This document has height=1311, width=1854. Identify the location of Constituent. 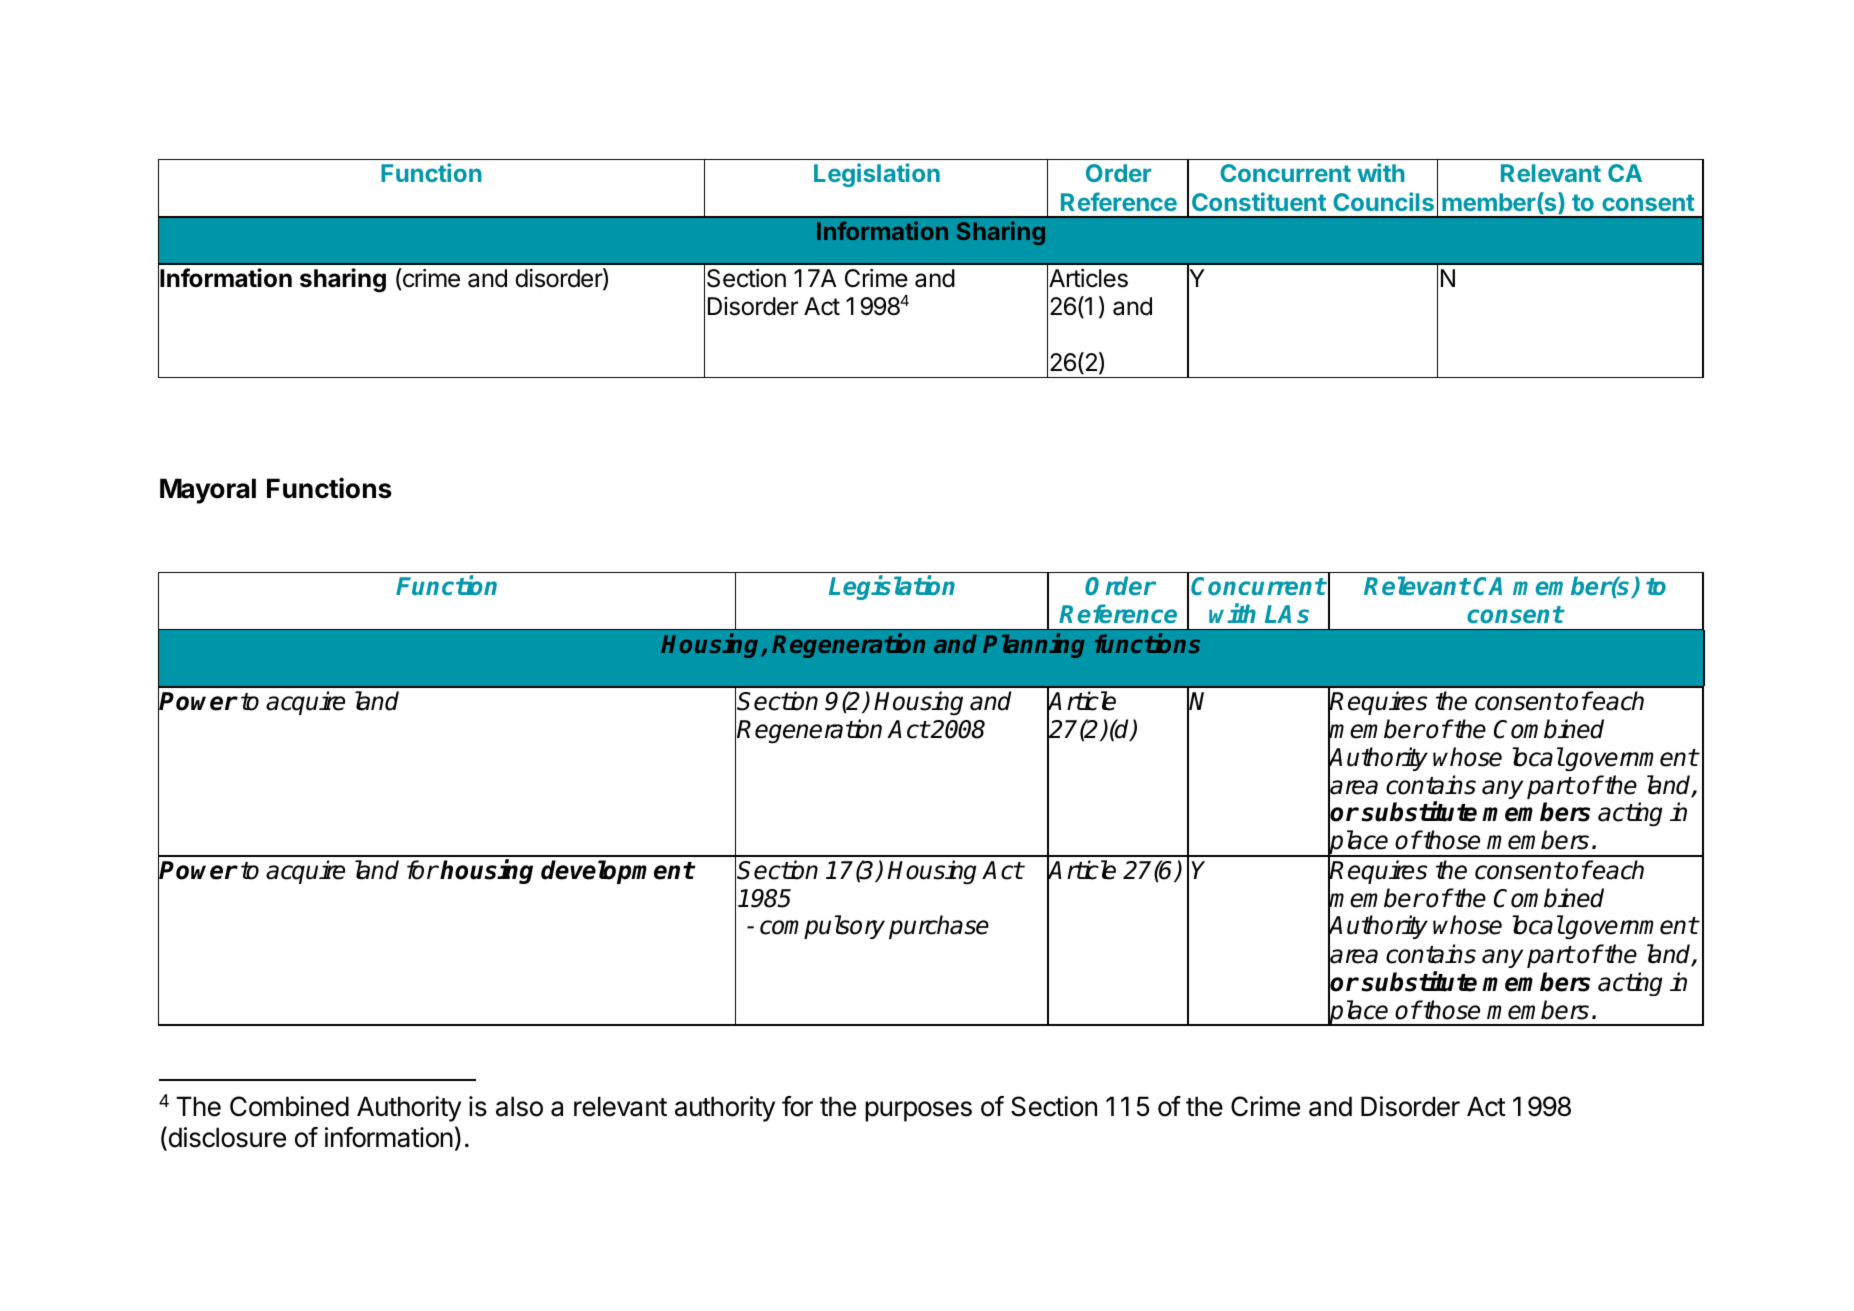
(1259, 201).
